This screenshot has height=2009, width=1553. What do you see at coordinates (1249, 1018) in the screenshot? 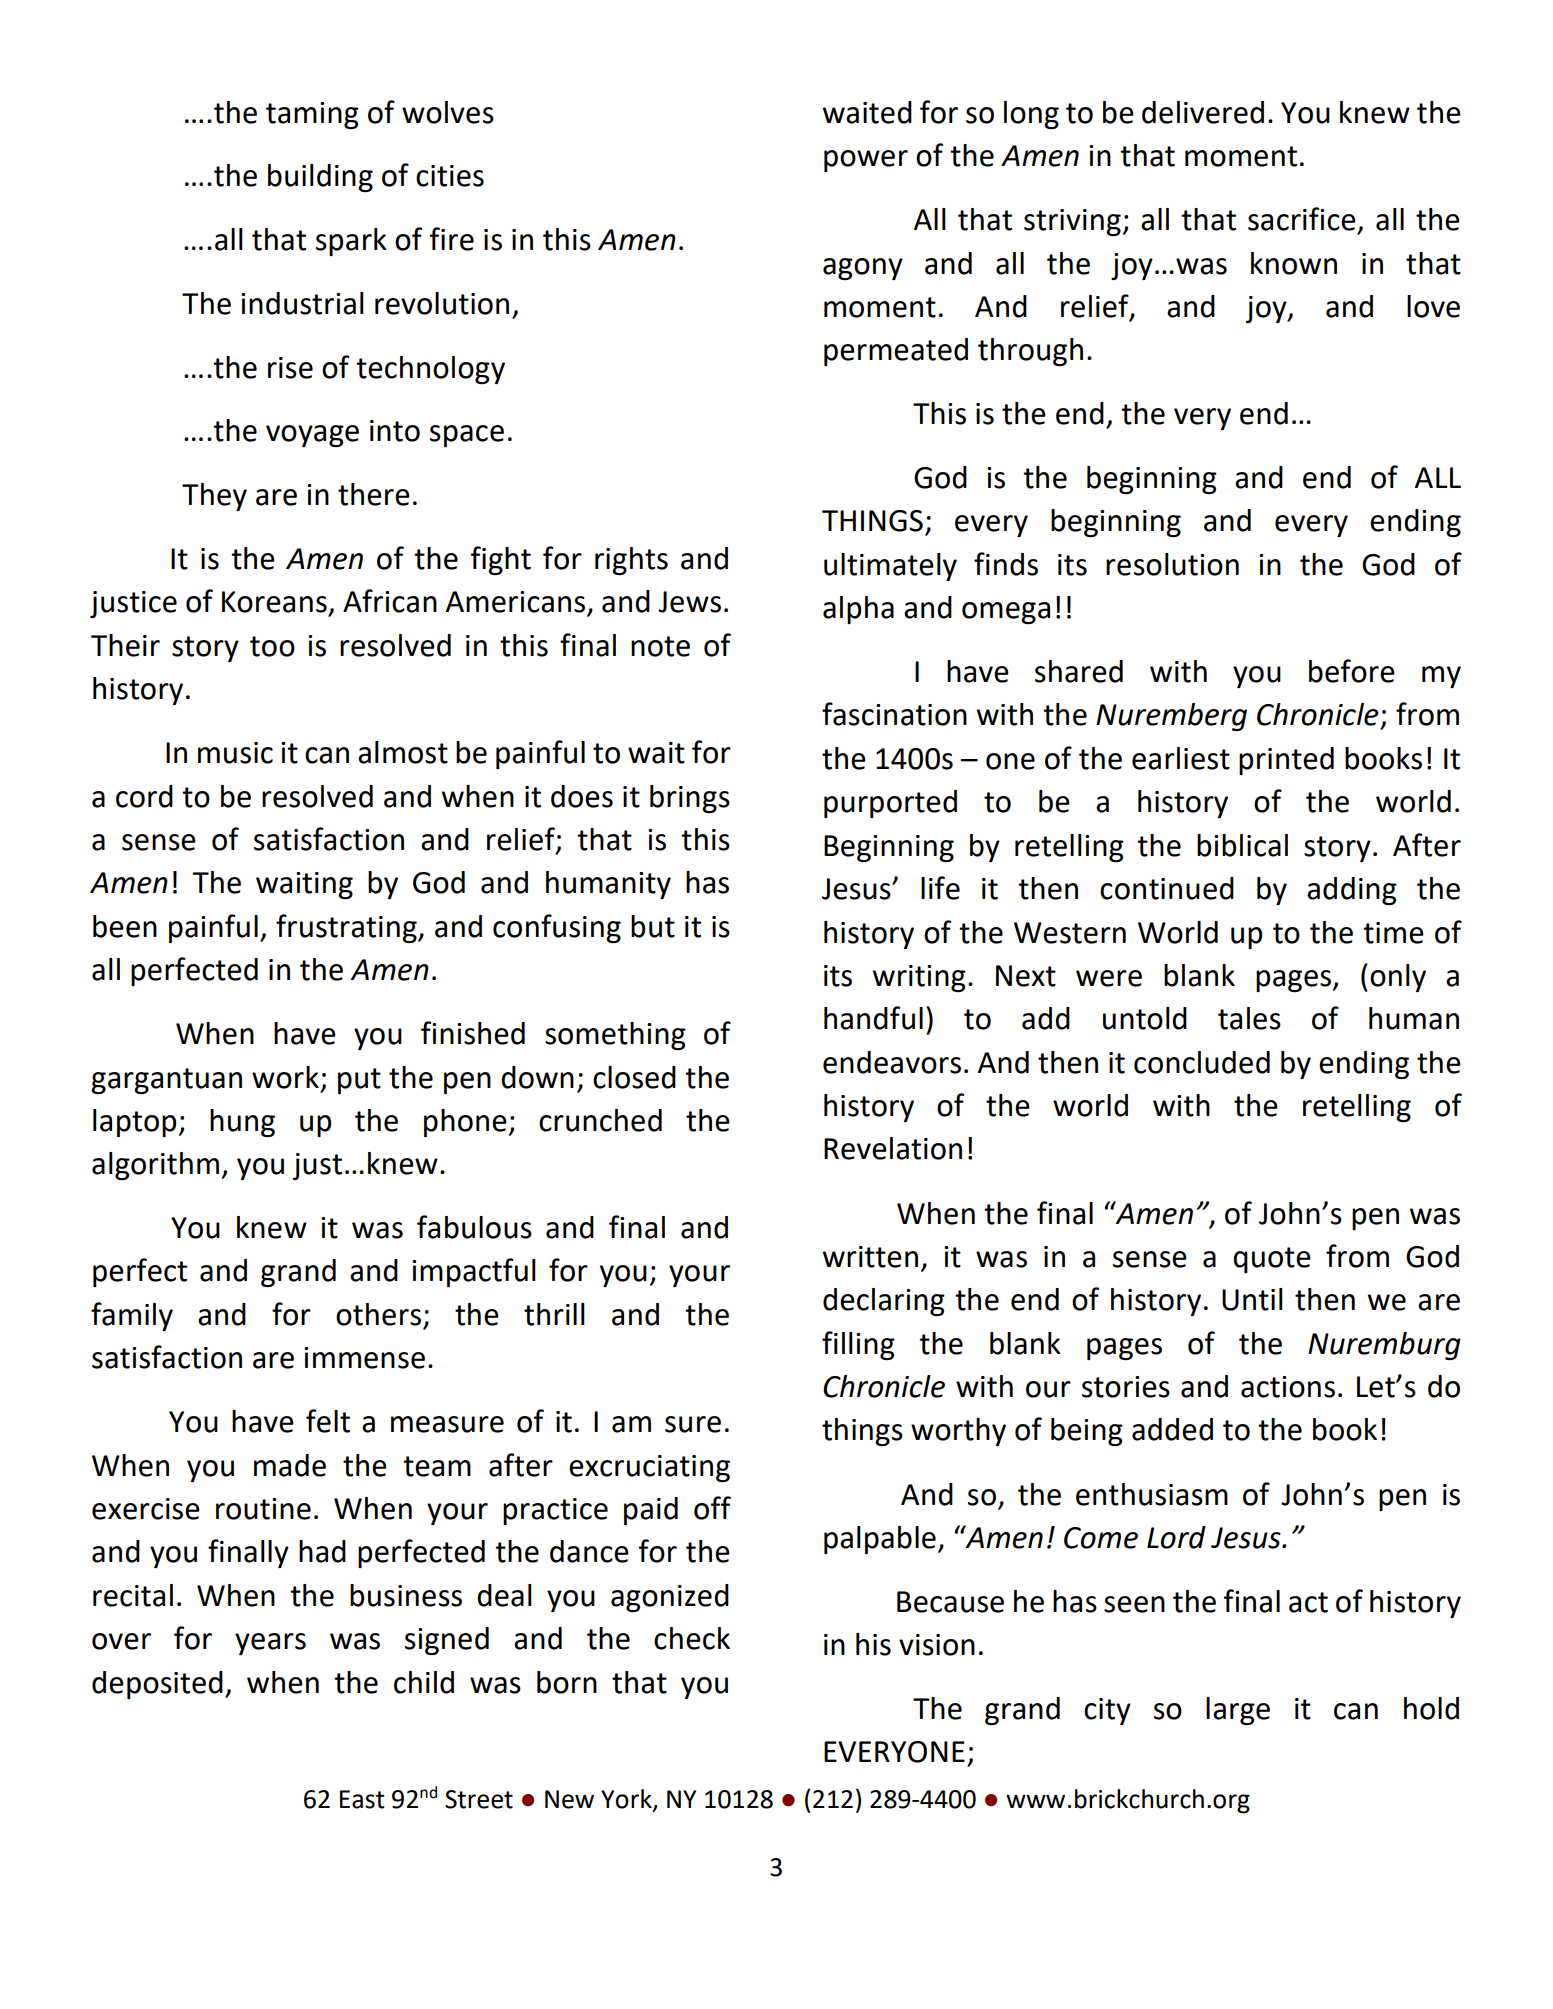
I see `tales` at bounding box center [1249, 1018].
